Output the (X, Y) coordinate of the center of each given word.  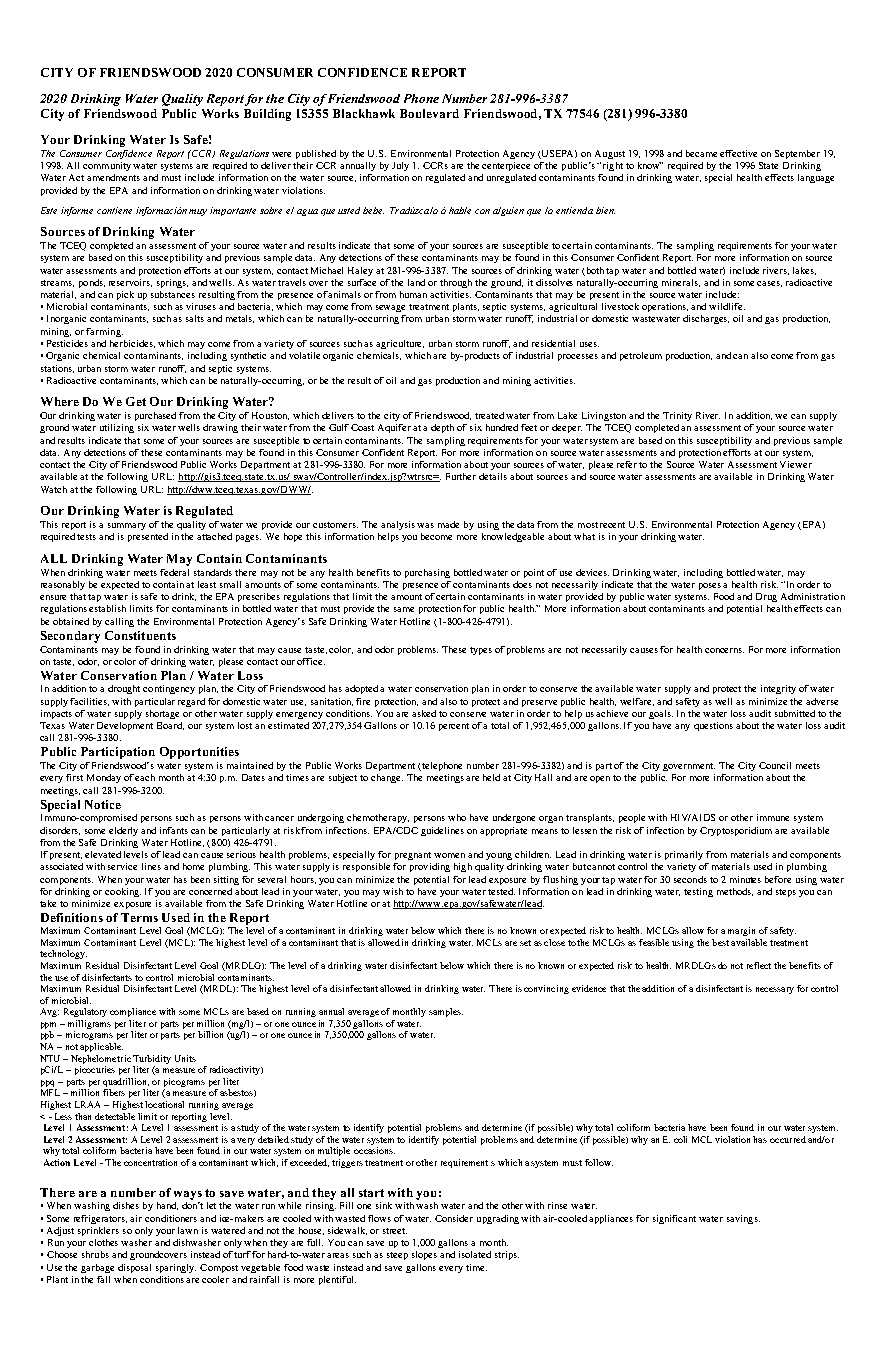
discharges (706, 319)
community (107, 166)
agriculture (400, 344)
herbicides (132, 344)
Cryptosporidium (736, 831)
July (400, 166)
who (457, 817)
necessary (775, 990)
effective (738, 153)
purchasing (427, 573)
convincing (546, 989)
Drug (766, 597)
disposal (134, 1268)
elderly (123, 831)
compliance (133, 1012)
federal (174, 572)
